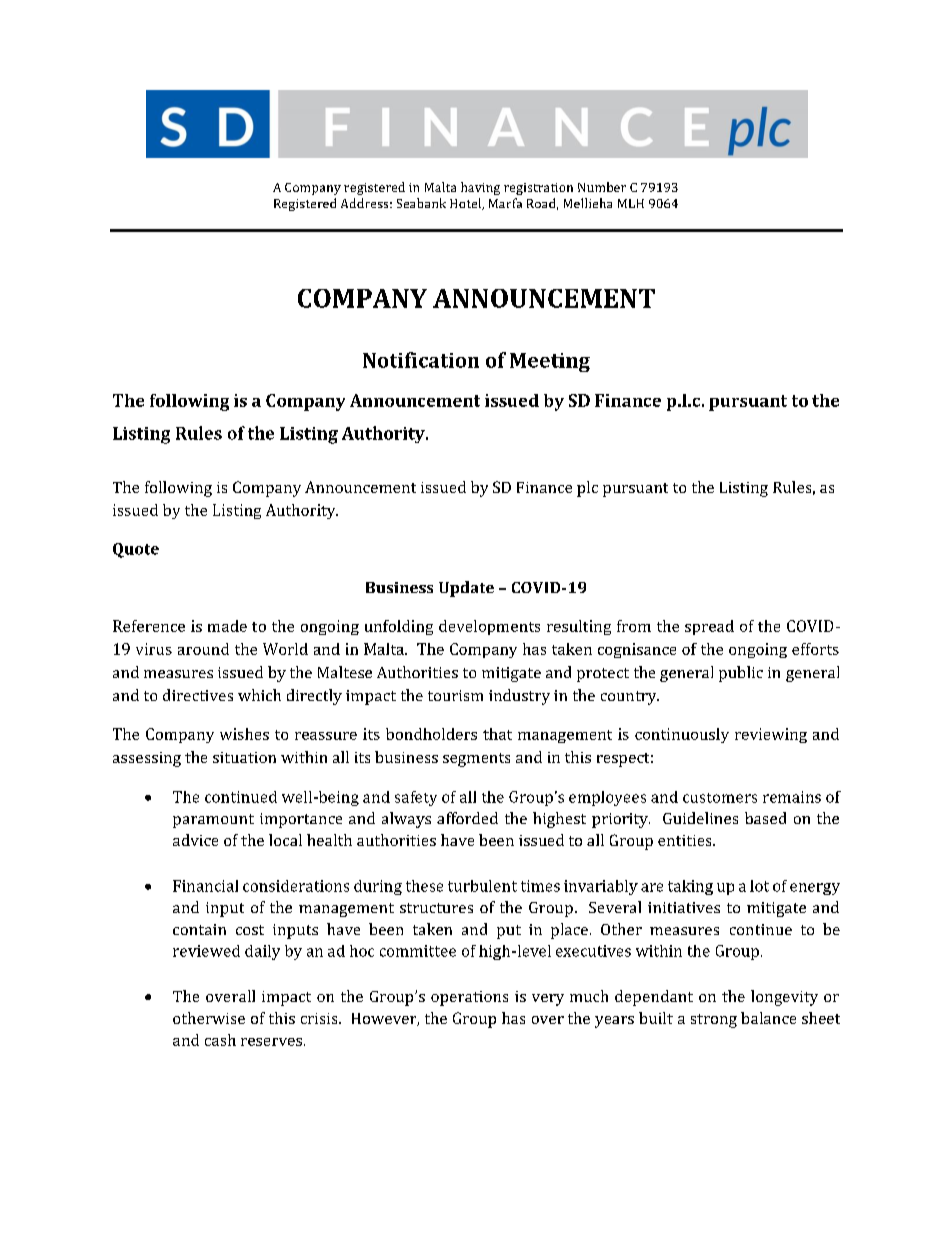 Image resolution: width=952 pixels, height=1233 pixels. Describe the element at coordinates (548, 1020) in the document. I see `over` at that location.
